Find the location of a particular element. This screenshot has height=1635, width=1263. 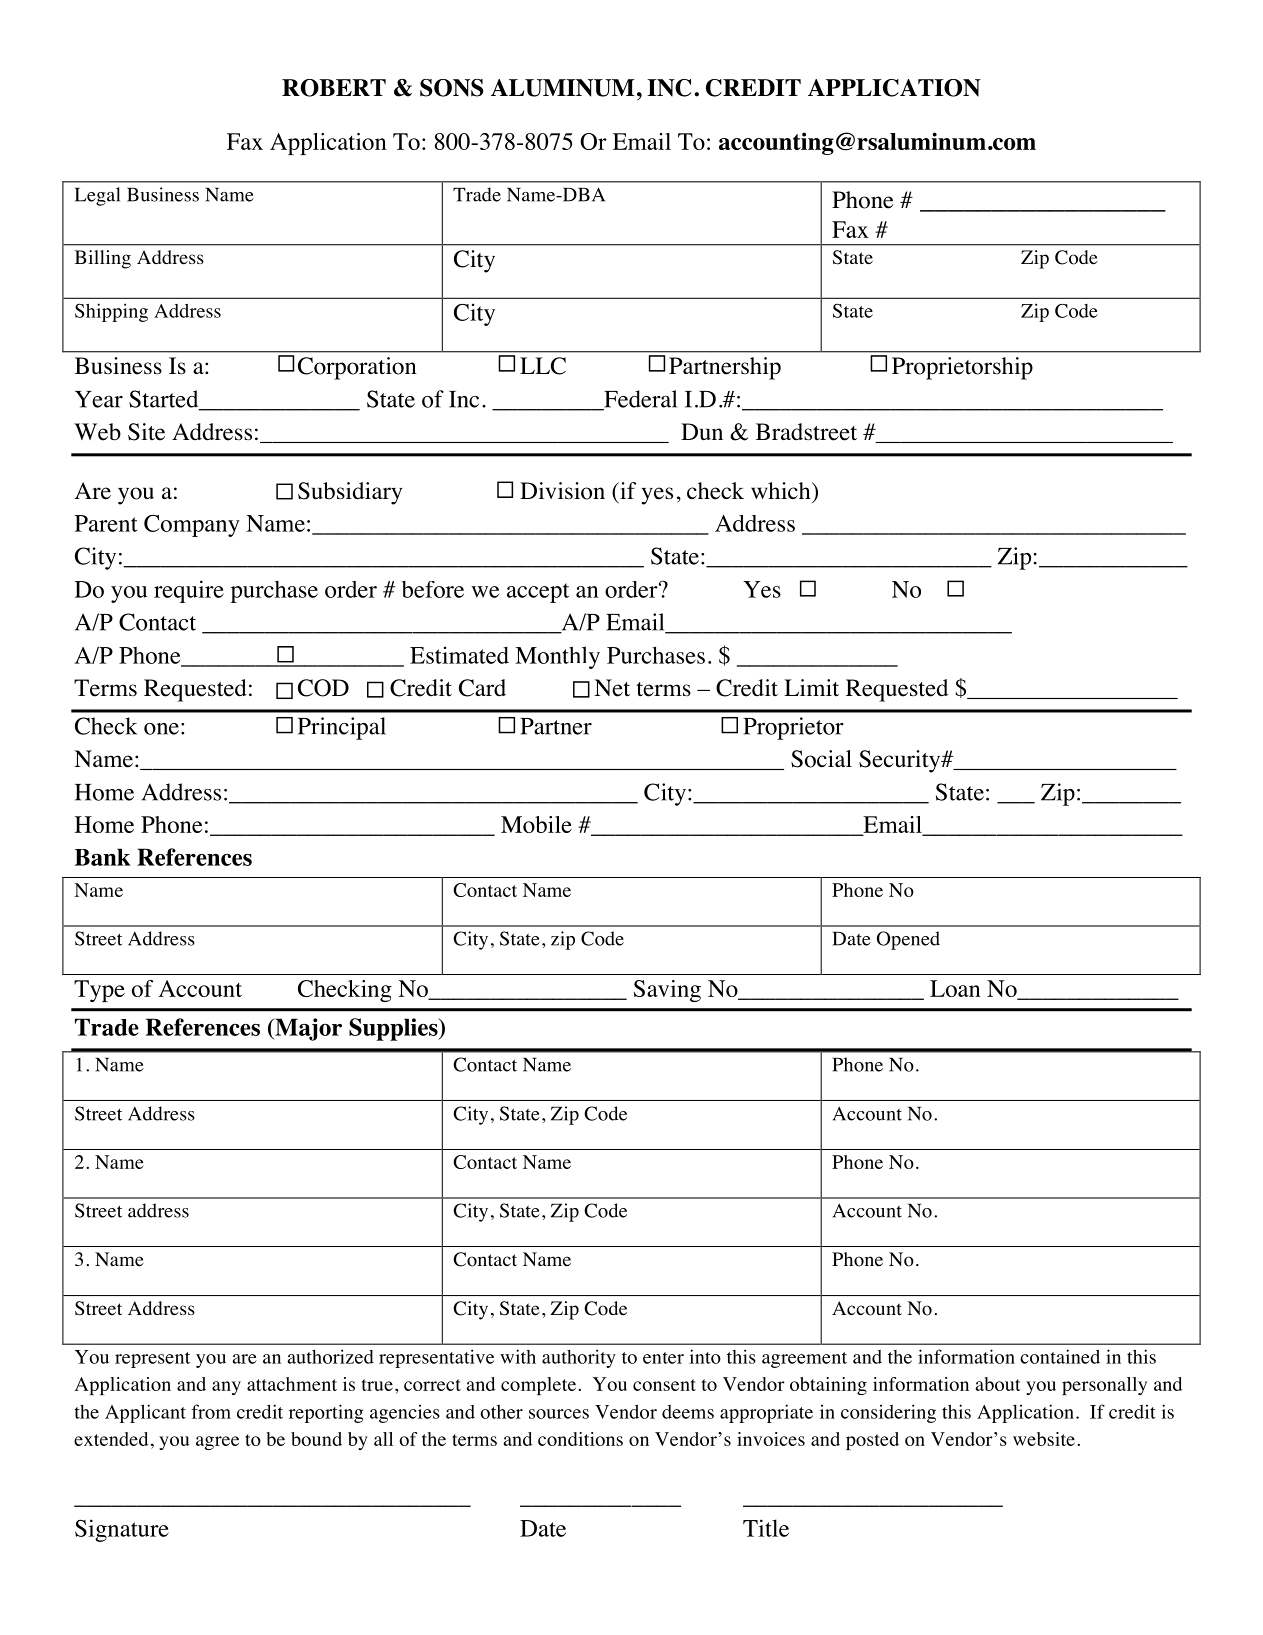

Bank is located at coordinates (102, 857).
